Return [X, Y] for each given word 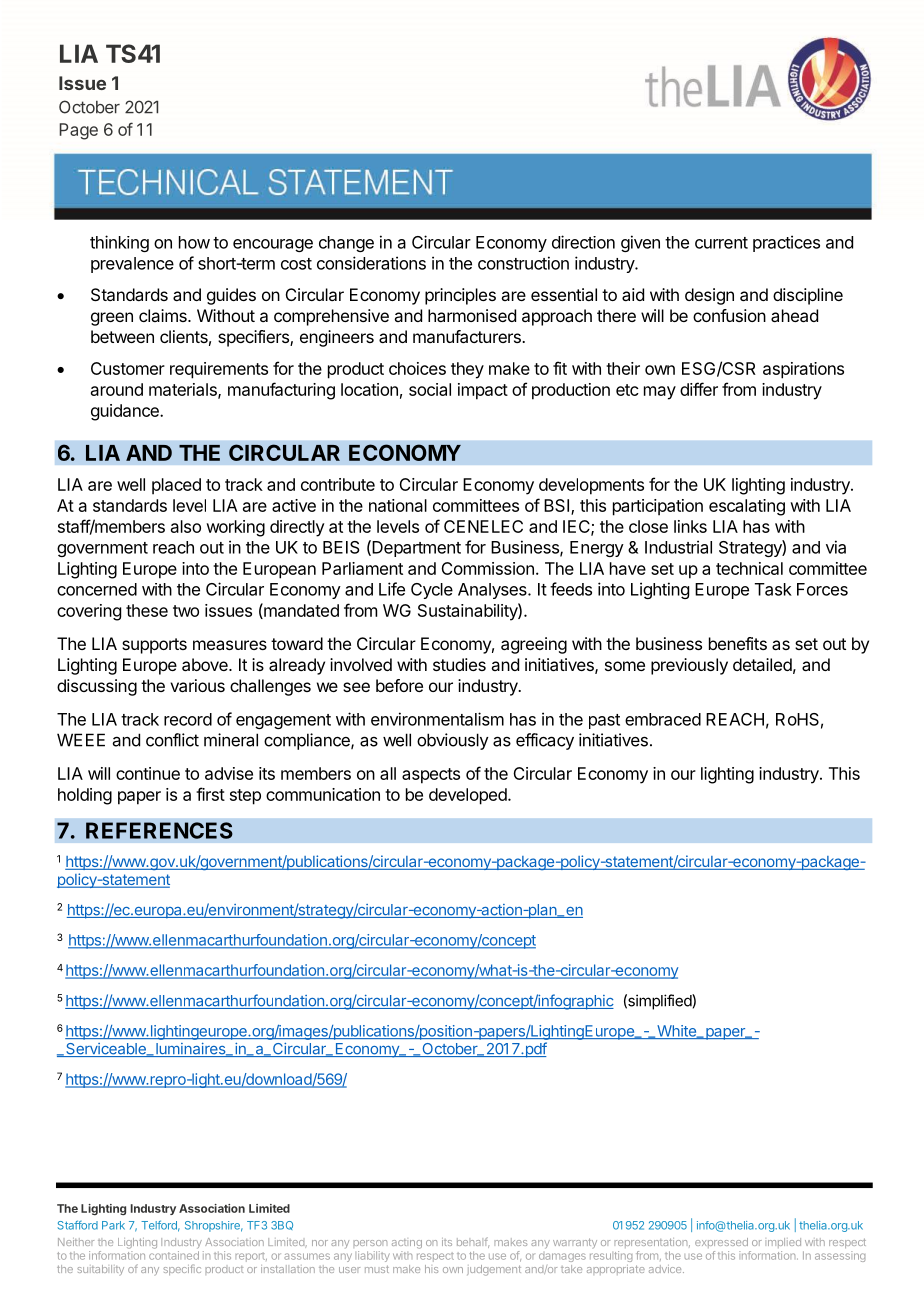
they [467, 370]
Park [113, 1225]
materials [184, 390]
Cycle [432, 591]
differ [699, 389]
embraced [663, 719]
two [186, 611]
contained [174, 1255]
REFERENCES [159, 830]
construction [523, 263]
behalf [473, 1242]
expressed [721, 1243]
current [721, 243]
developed [469, 796]
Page [78, 131]
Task [773, 589]
